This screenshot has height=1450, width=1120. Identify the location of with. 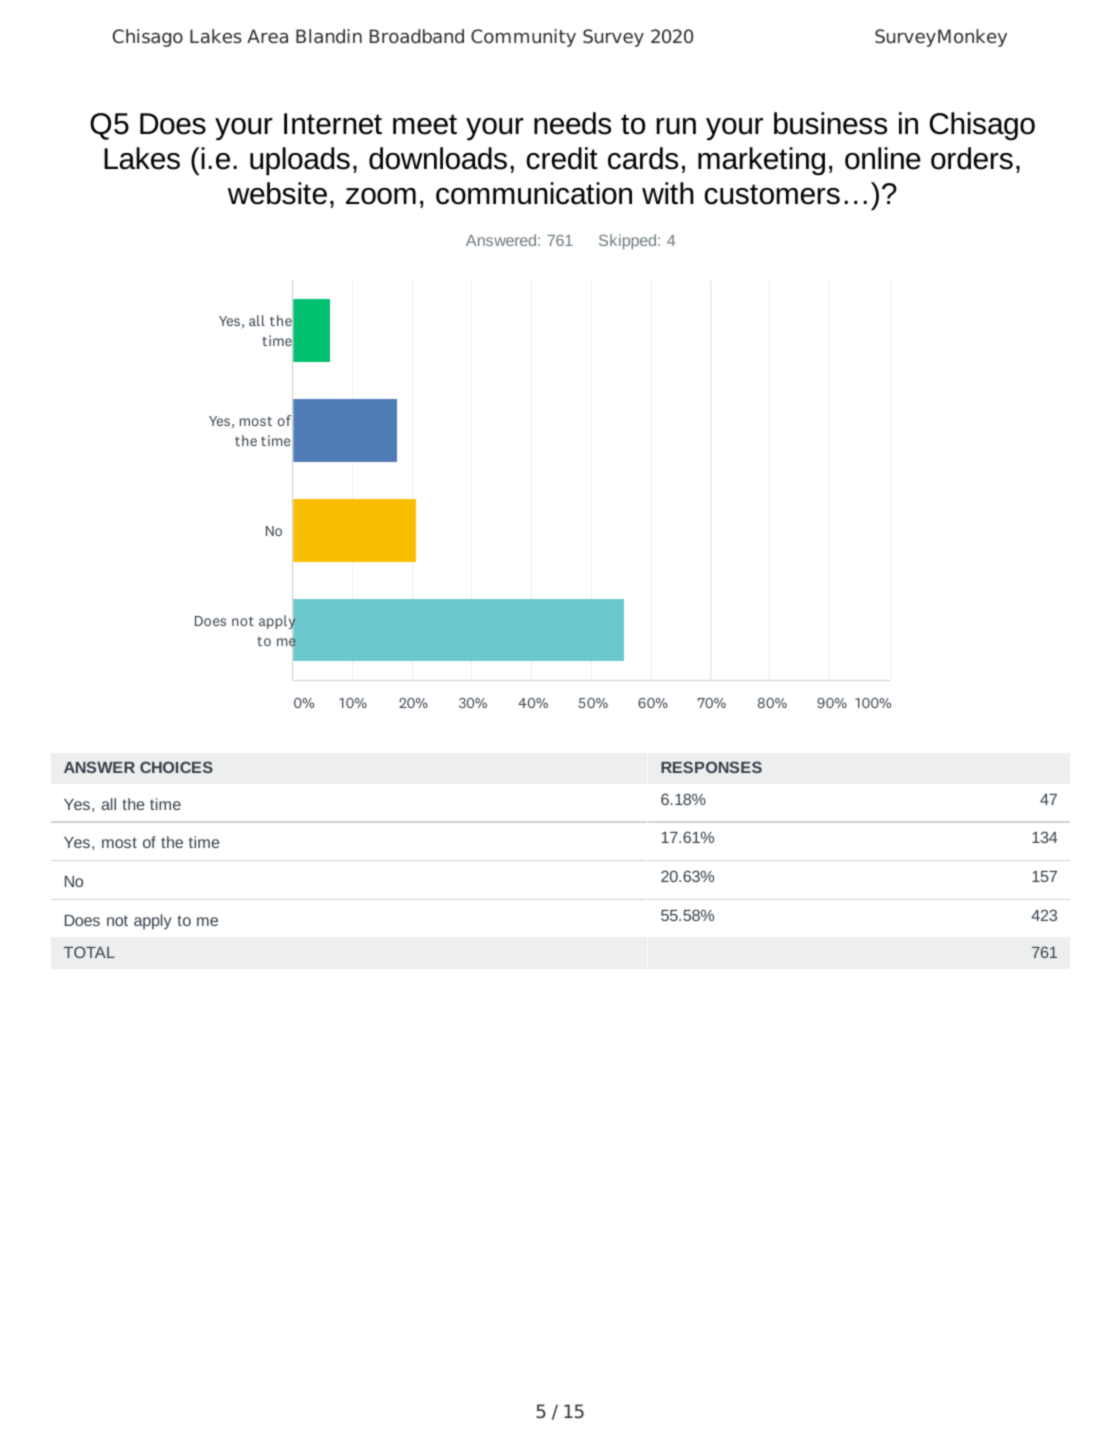
(668, 193).
